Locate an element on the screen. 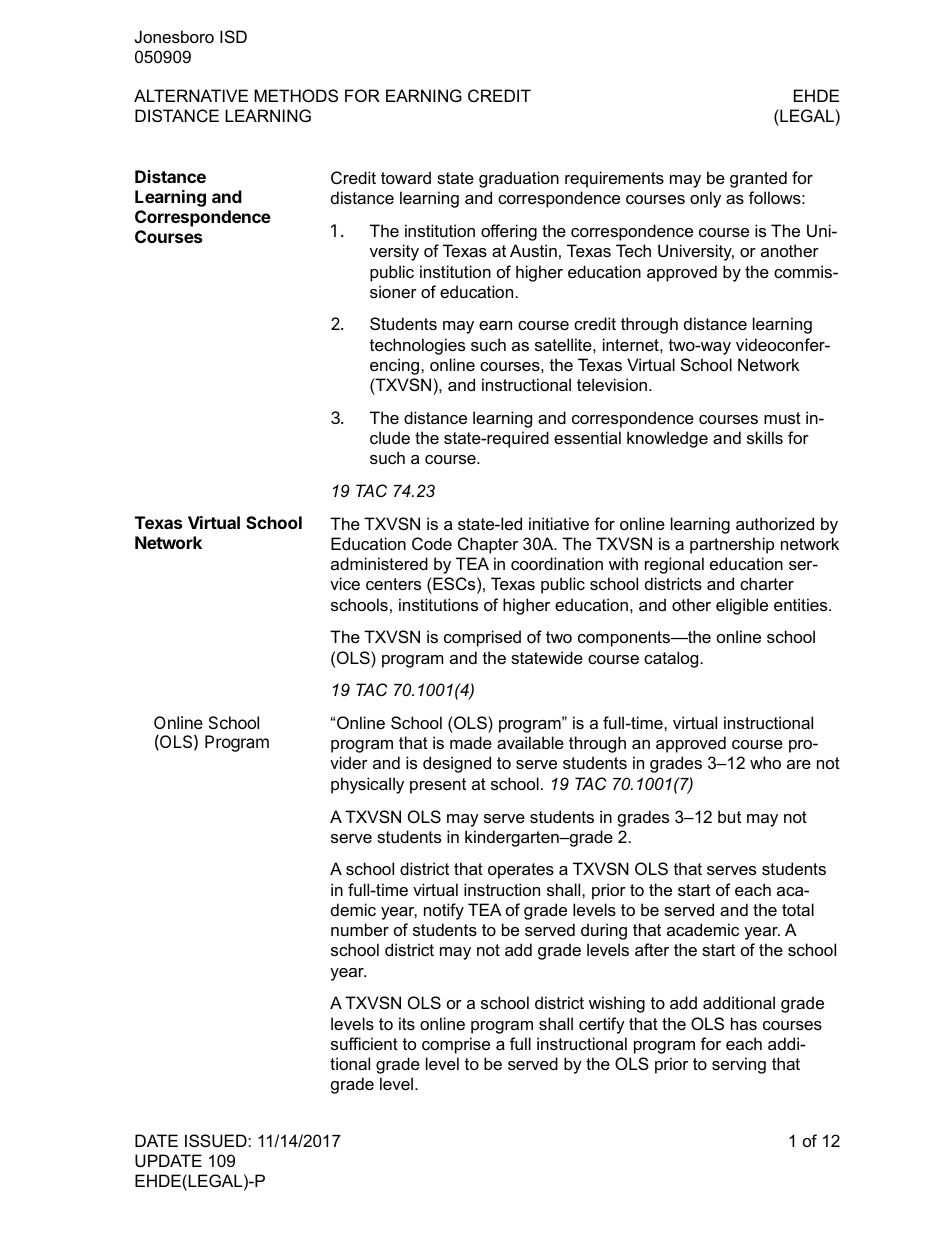  administered is located at coordinates (379, 563).
